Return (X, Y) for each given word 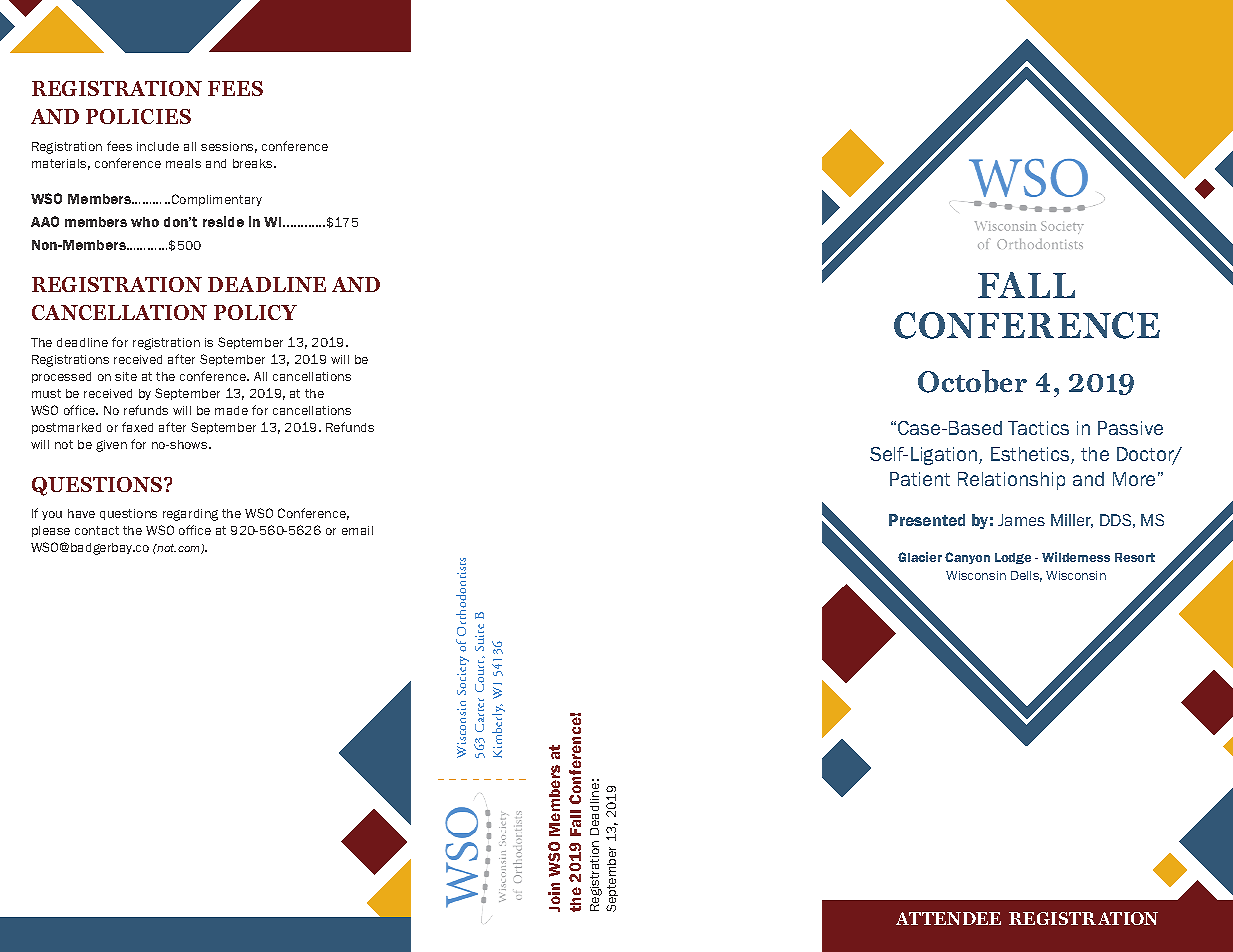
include (158, 146)
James (1021, 520)
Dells (1026, 576)
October (972, 381)
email (357, 530)
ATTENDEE (948, 918)
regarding (190, 515)
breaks (254, 163)
